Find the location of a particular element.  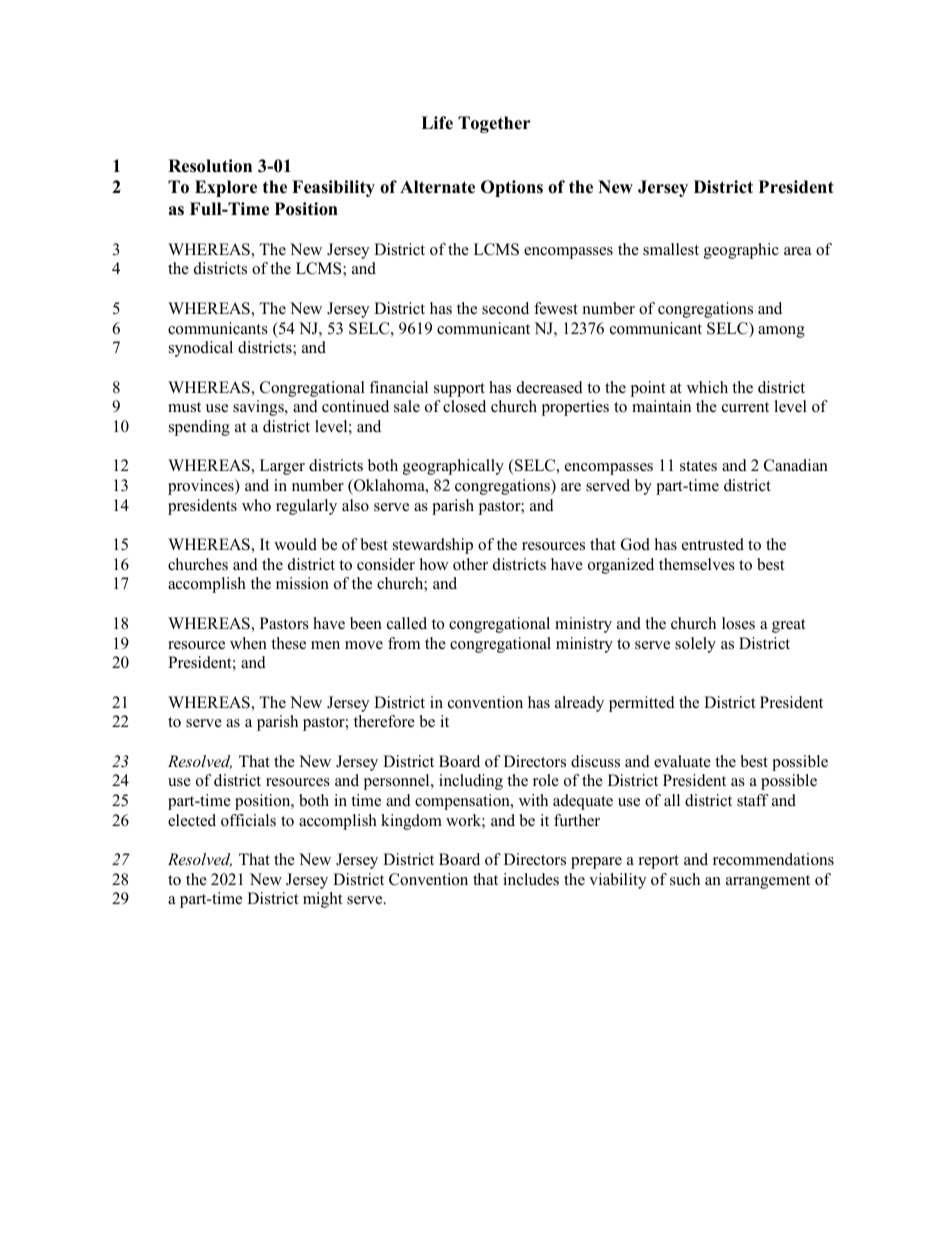

stewardship is located at coordinates (433, 546).
